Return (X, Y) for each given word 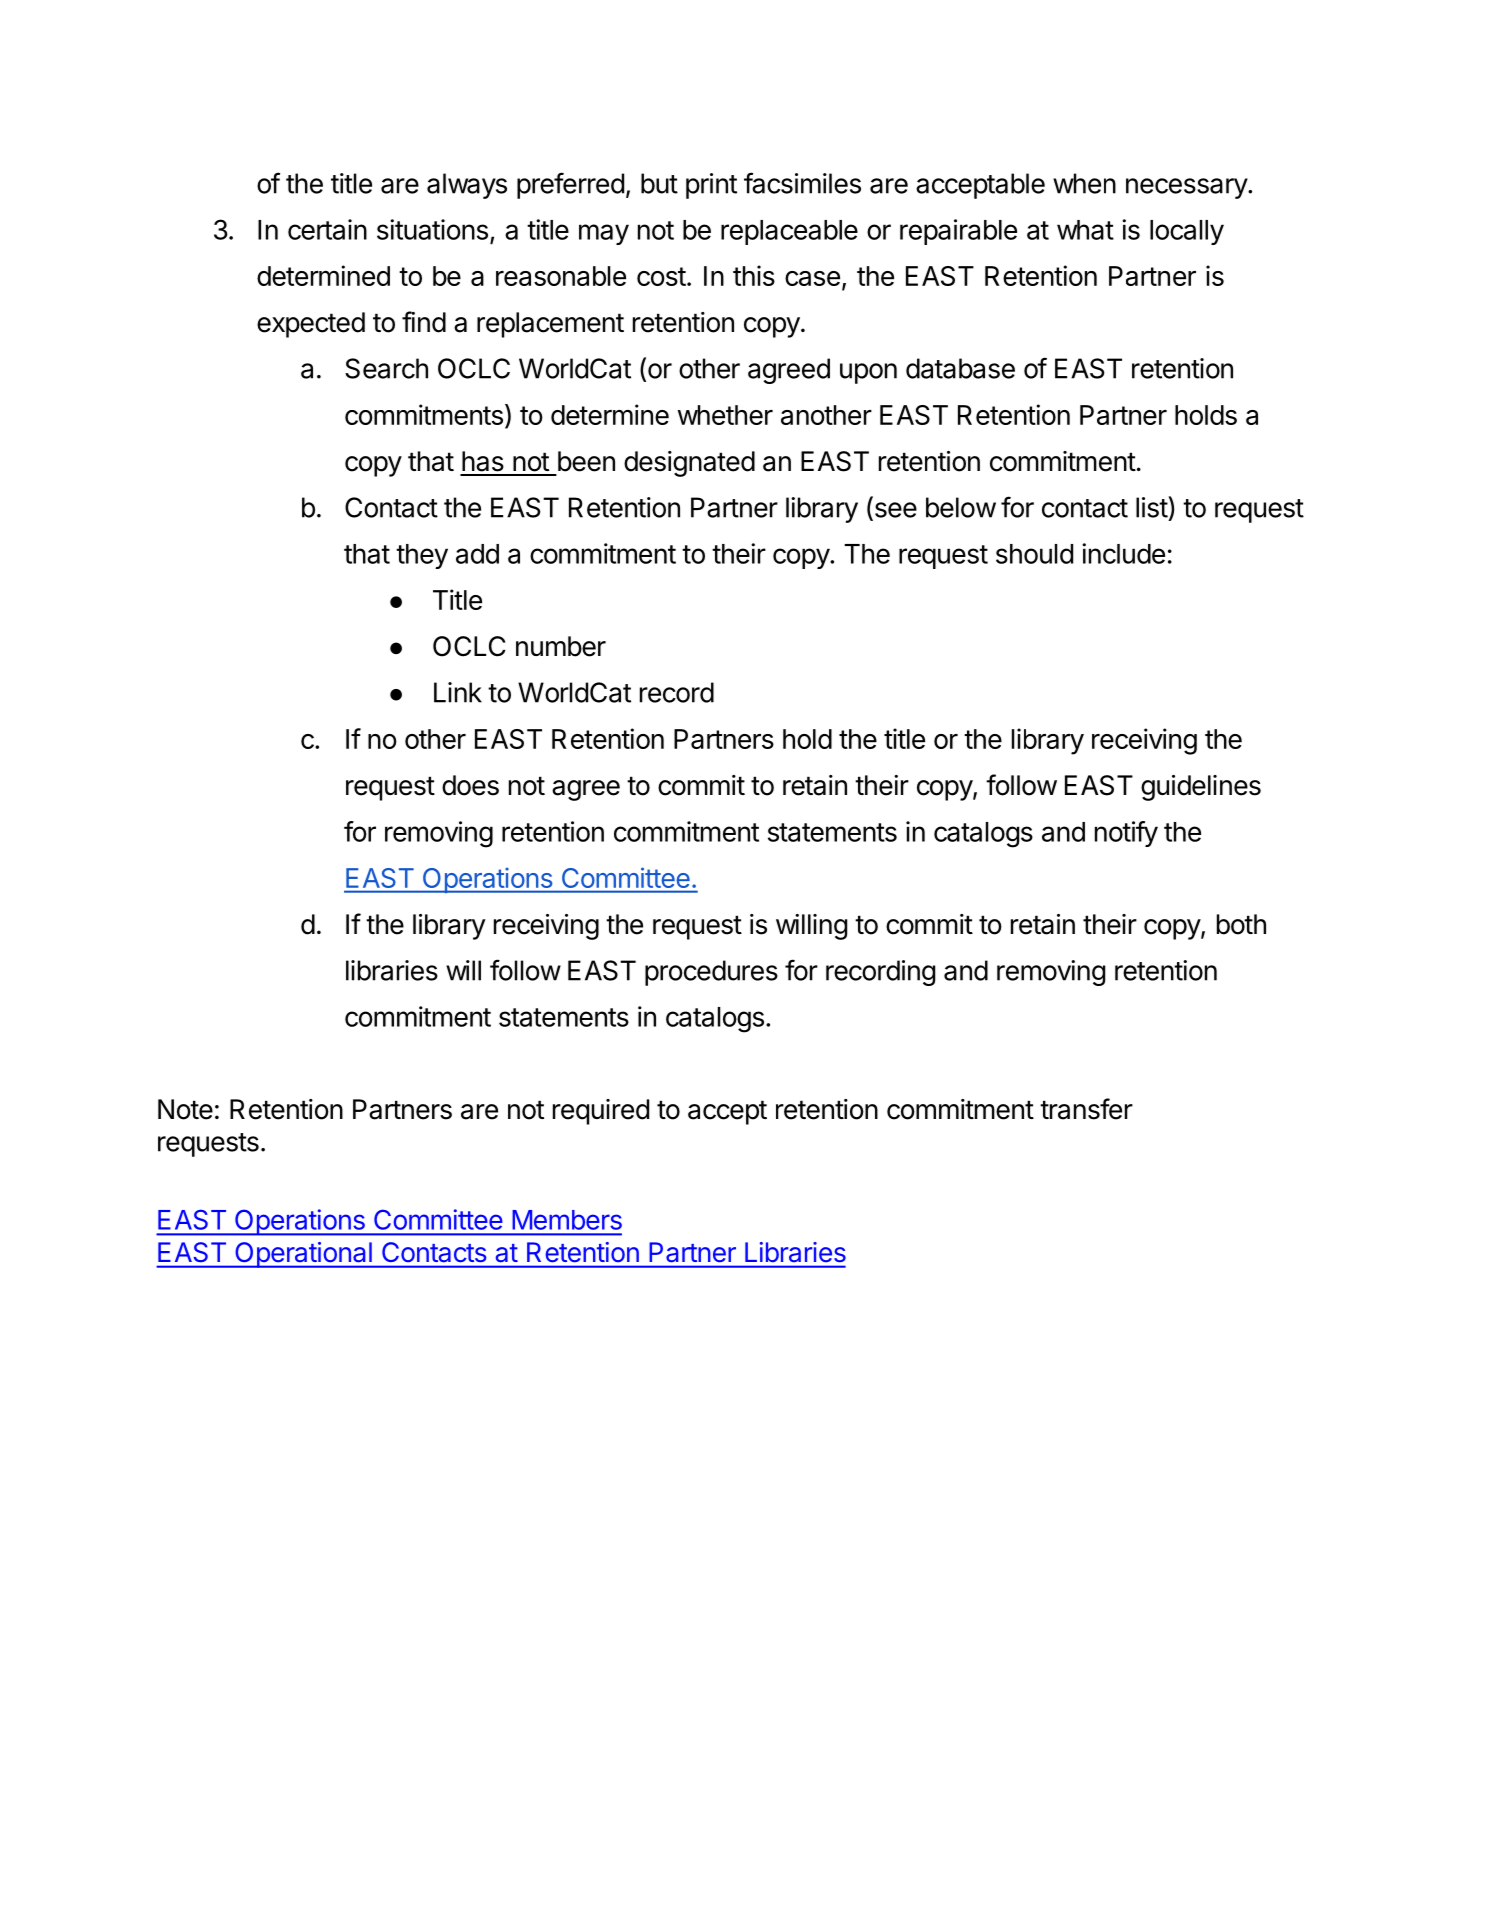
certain (327, 229)
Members (567, 1220)
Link (458, 692)
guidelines (1201, 788)
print (711, 186)
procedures (711, 973)
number (561, 646)
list (1152, 507)
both (1241, 924)
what (1085, 230)
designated (689, 464)
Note (185, 1109)
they (422, 556)
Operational (303, 1255)
